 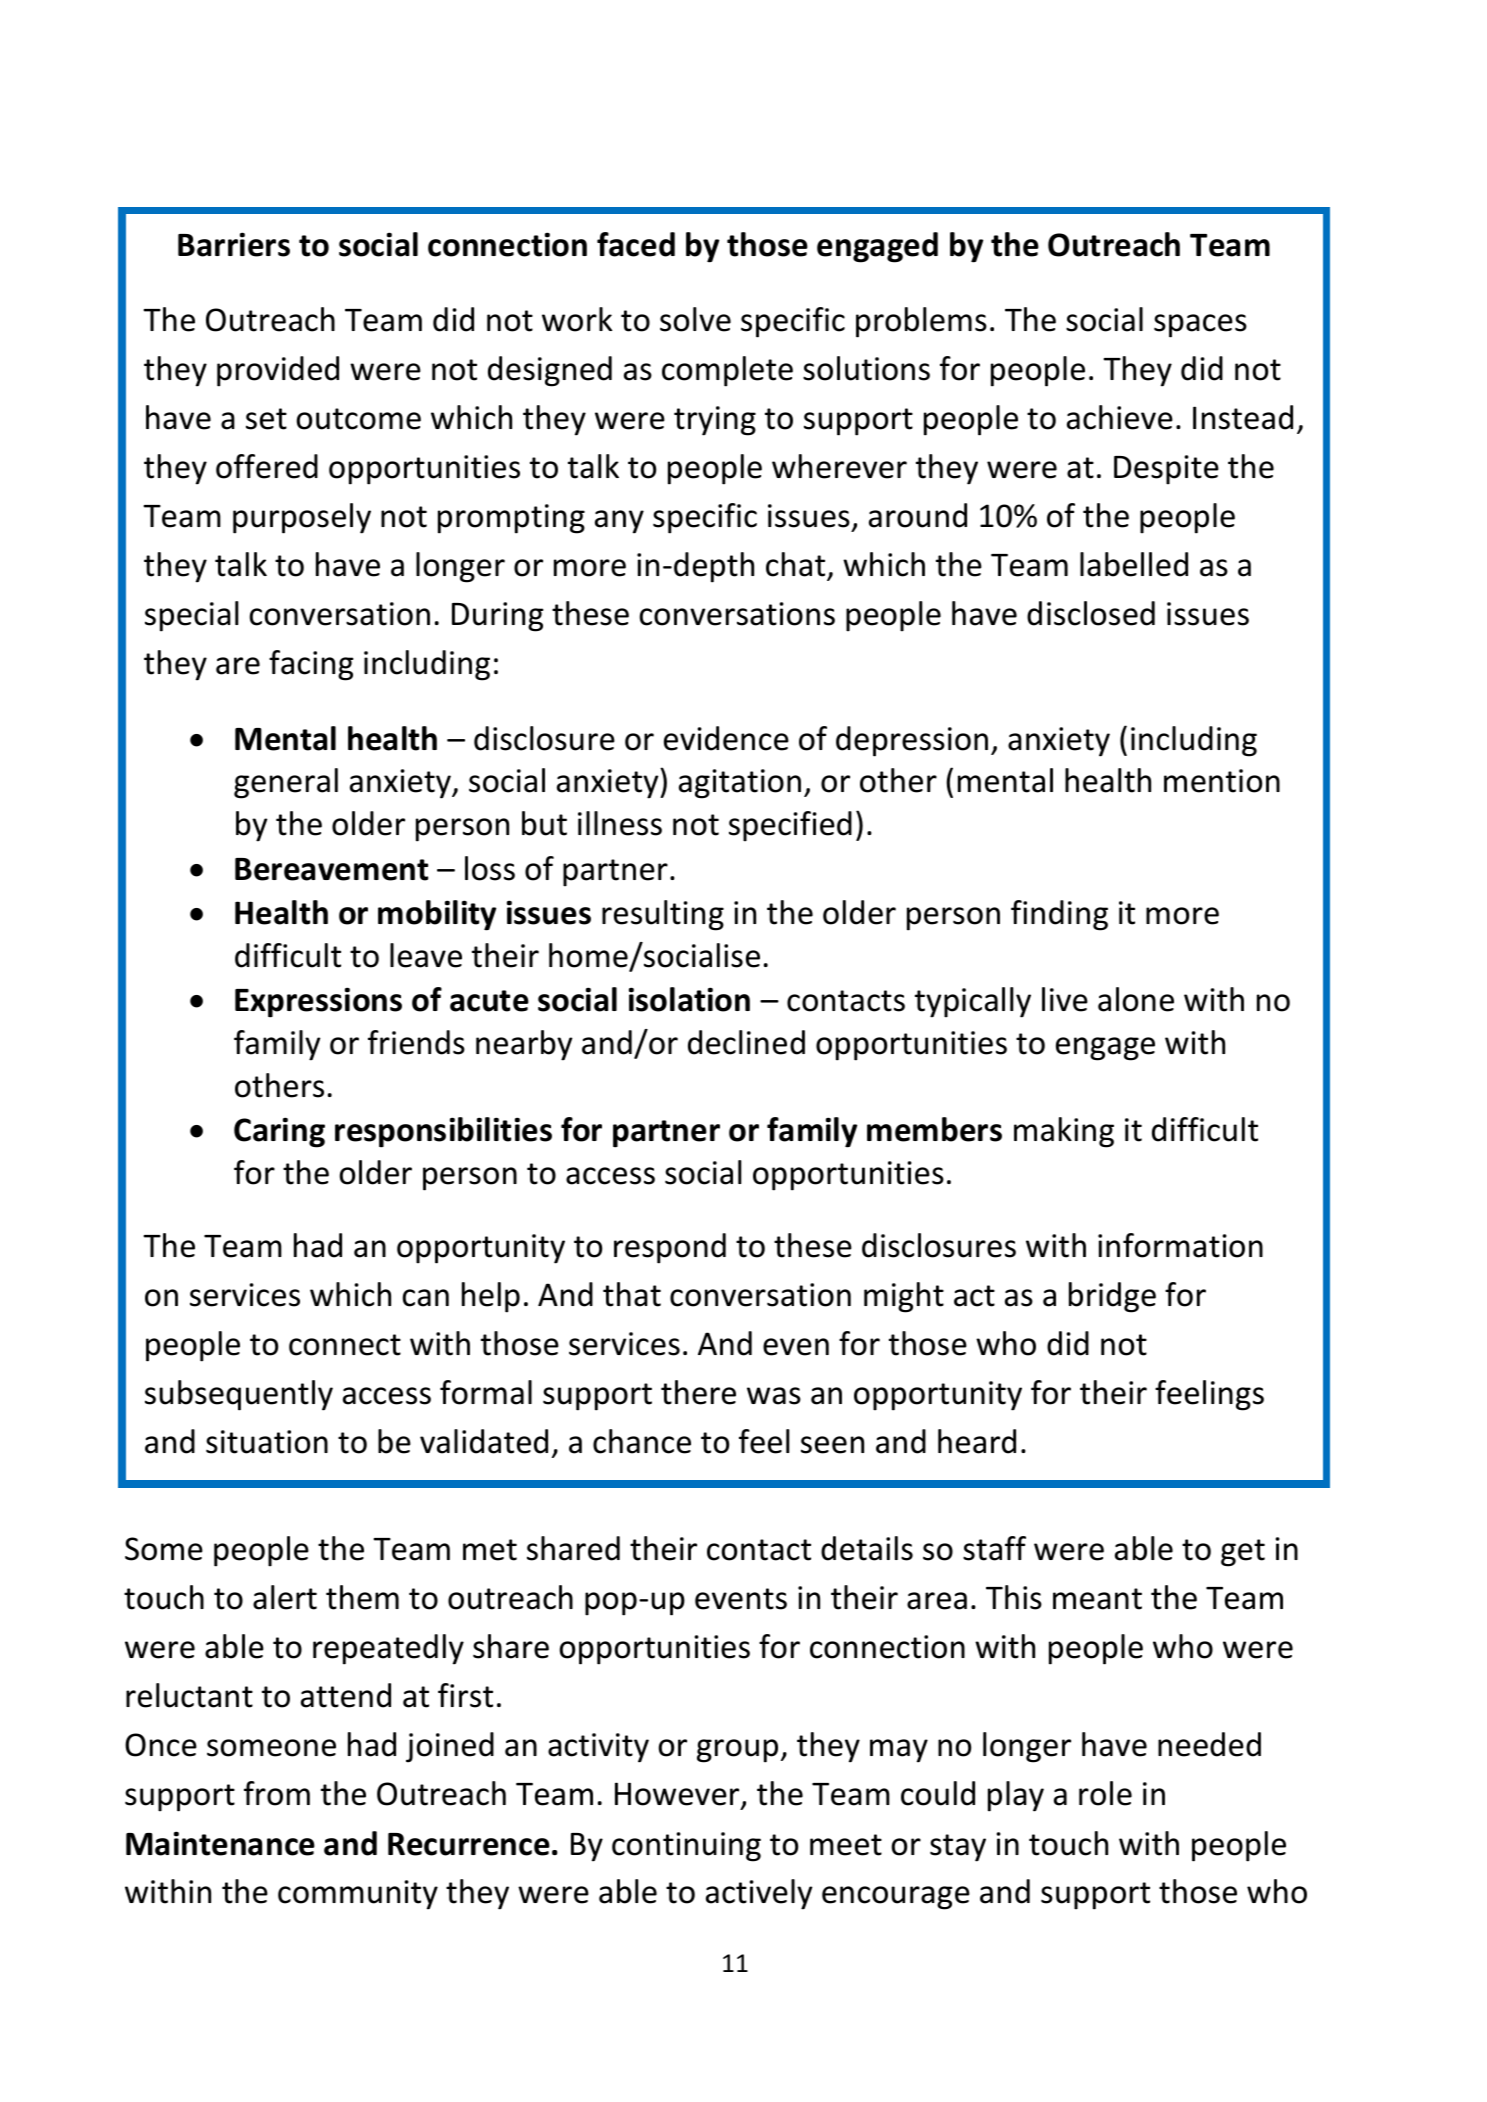 What do you see at coordinates (267, 1442) in the screenshot?
I see `situation` at bounding box center [267, 1442].
